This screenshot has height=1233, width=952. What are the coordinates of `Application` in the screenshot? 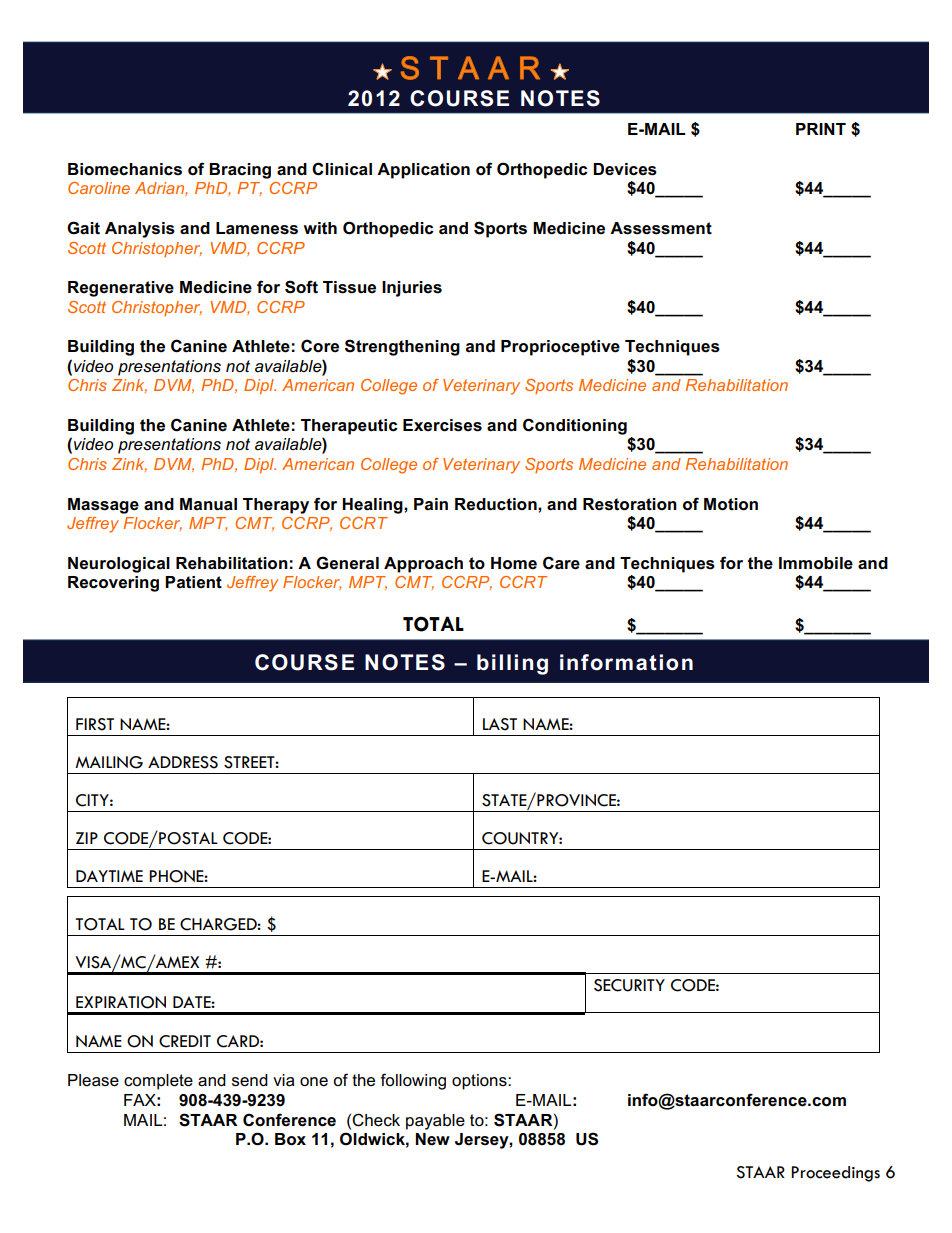 It's located at (423, 171).
